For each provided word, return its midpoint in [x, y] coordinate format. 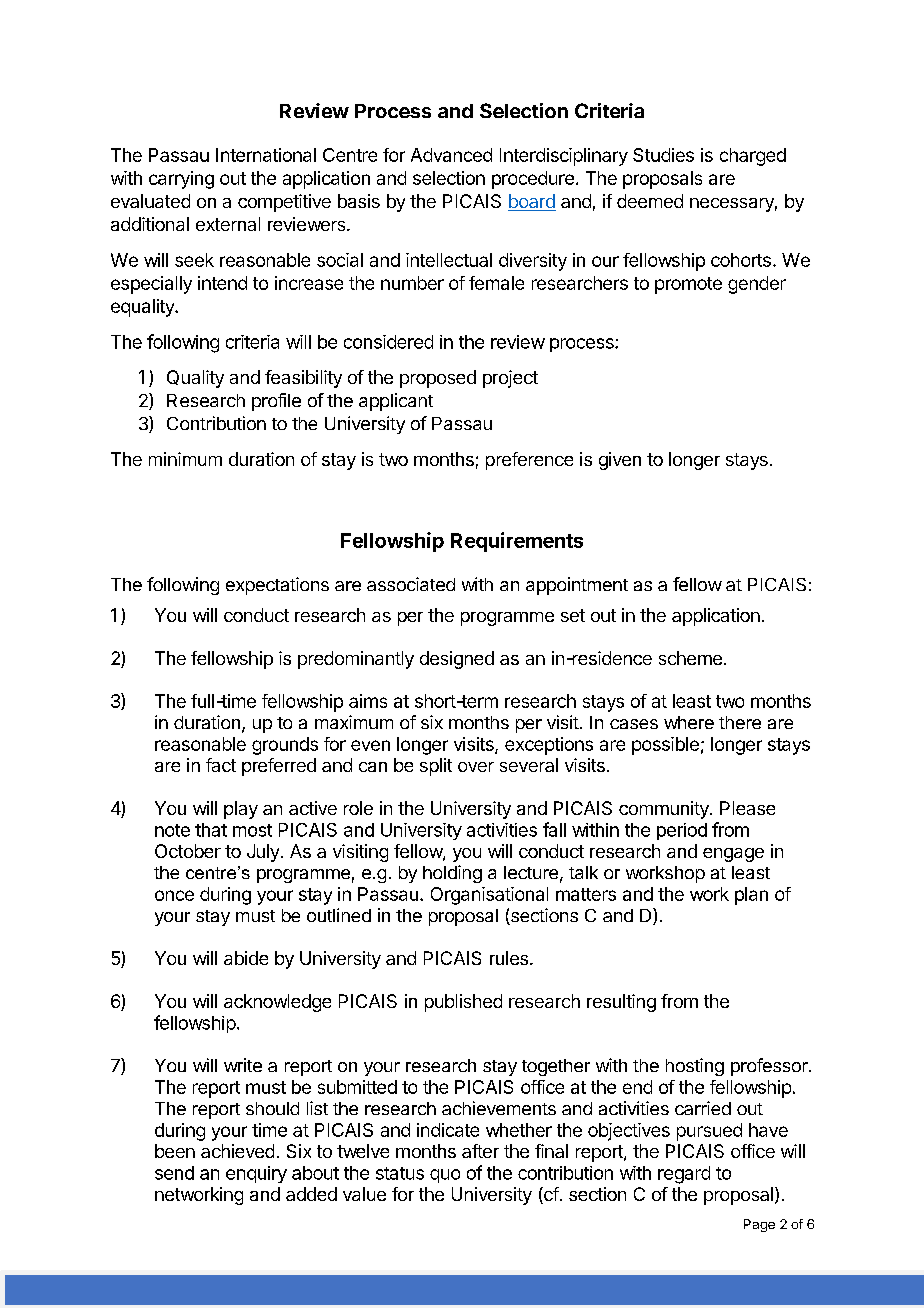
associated [411, 584]
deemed [650, 201]
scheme [690, 658]
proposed [438, 379]
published [463, 1003]
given [620, 461]
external [228, 224]
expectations [277, 586]
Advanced [451, 155]
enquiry [256, 1174]
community [665, 810]
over [476, 767]
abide [246, 958]
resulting [621, 1003]
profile [276, 402]
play [241, 810]
